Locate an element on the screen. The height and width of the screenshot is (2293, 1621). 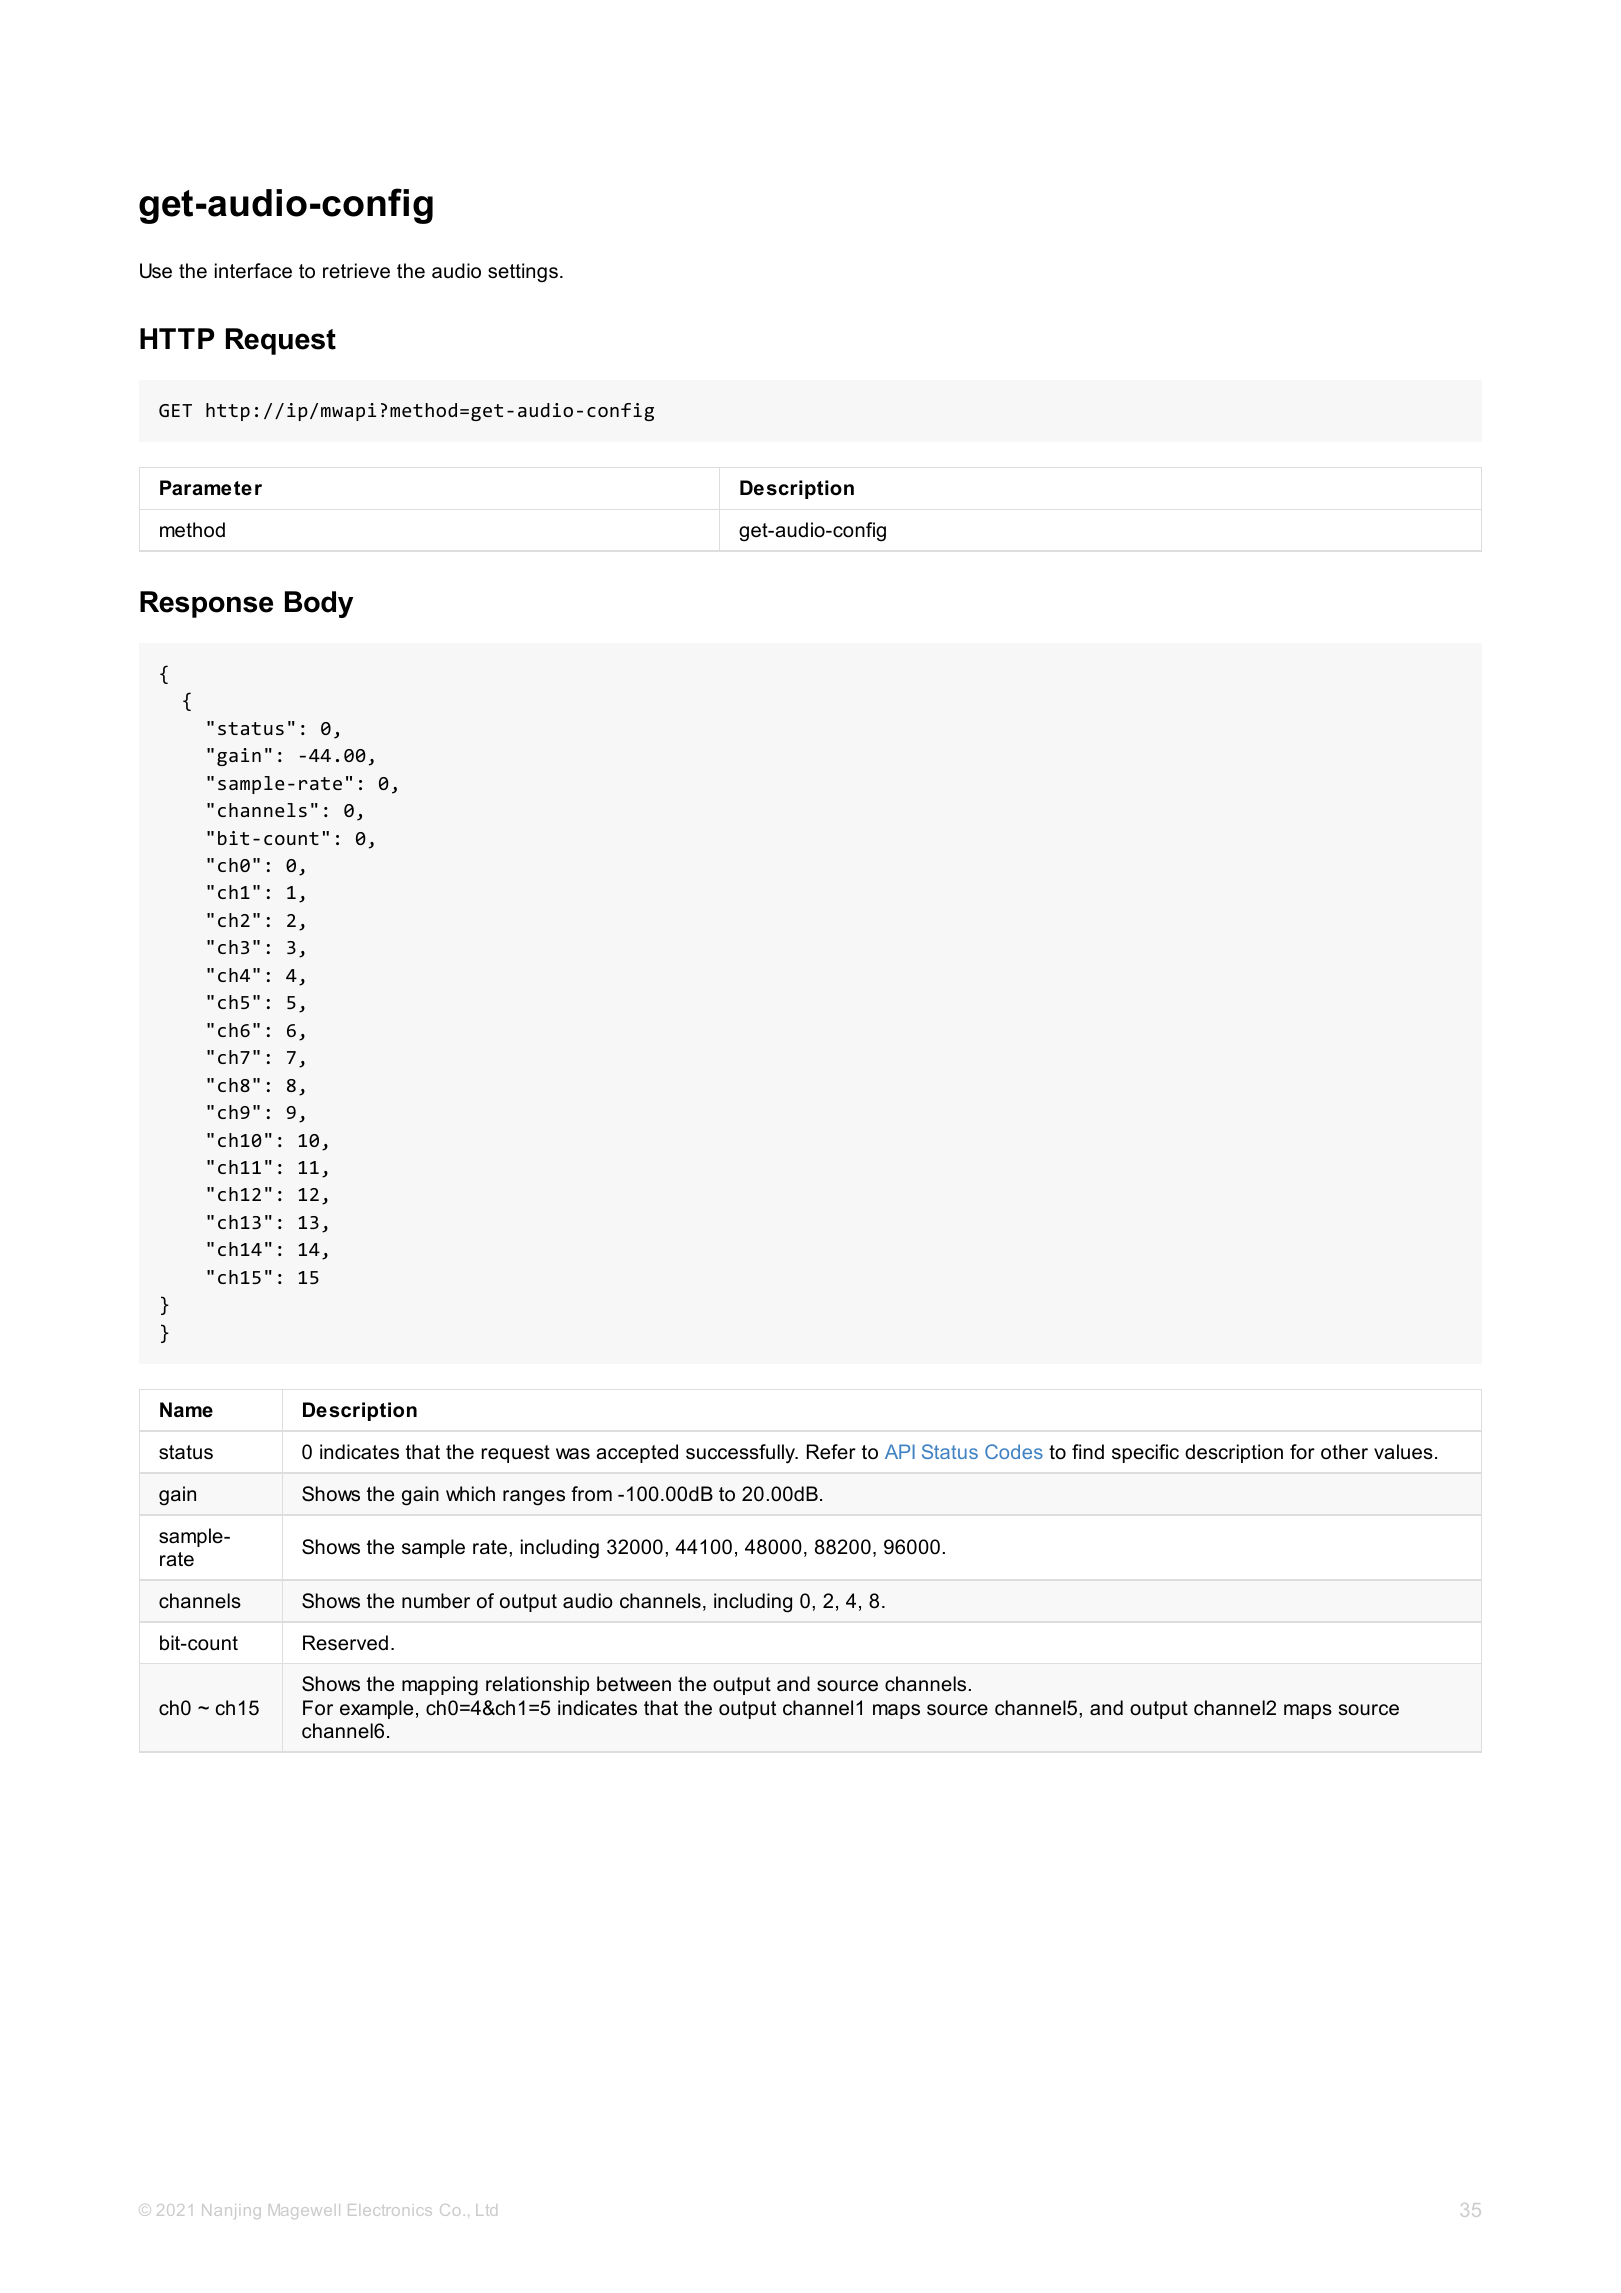
retrieve is located at coordinates (356, 271).
